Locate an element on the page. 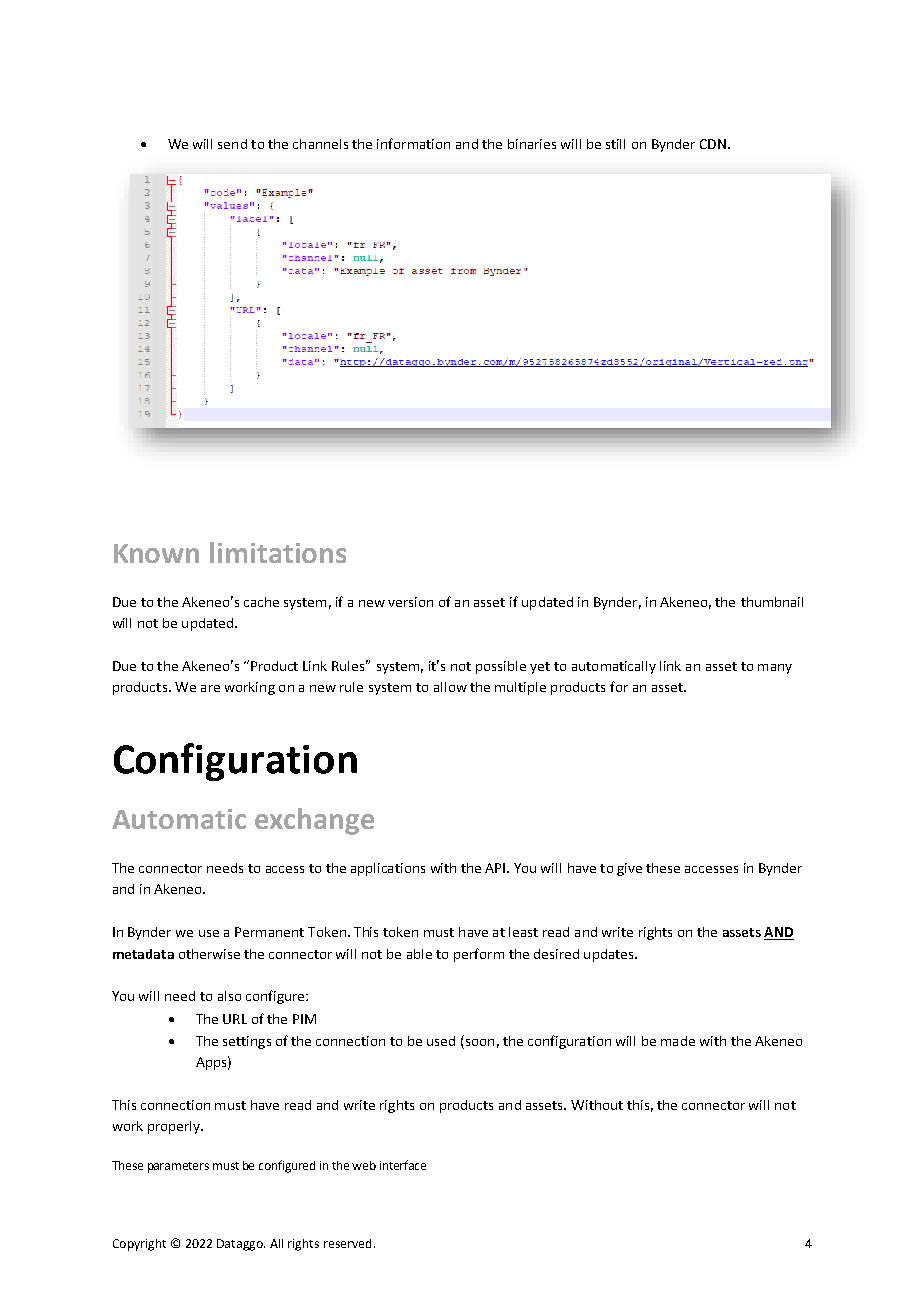 The image size is (924, 1307). CDN is located at coordinates (713, 144).
